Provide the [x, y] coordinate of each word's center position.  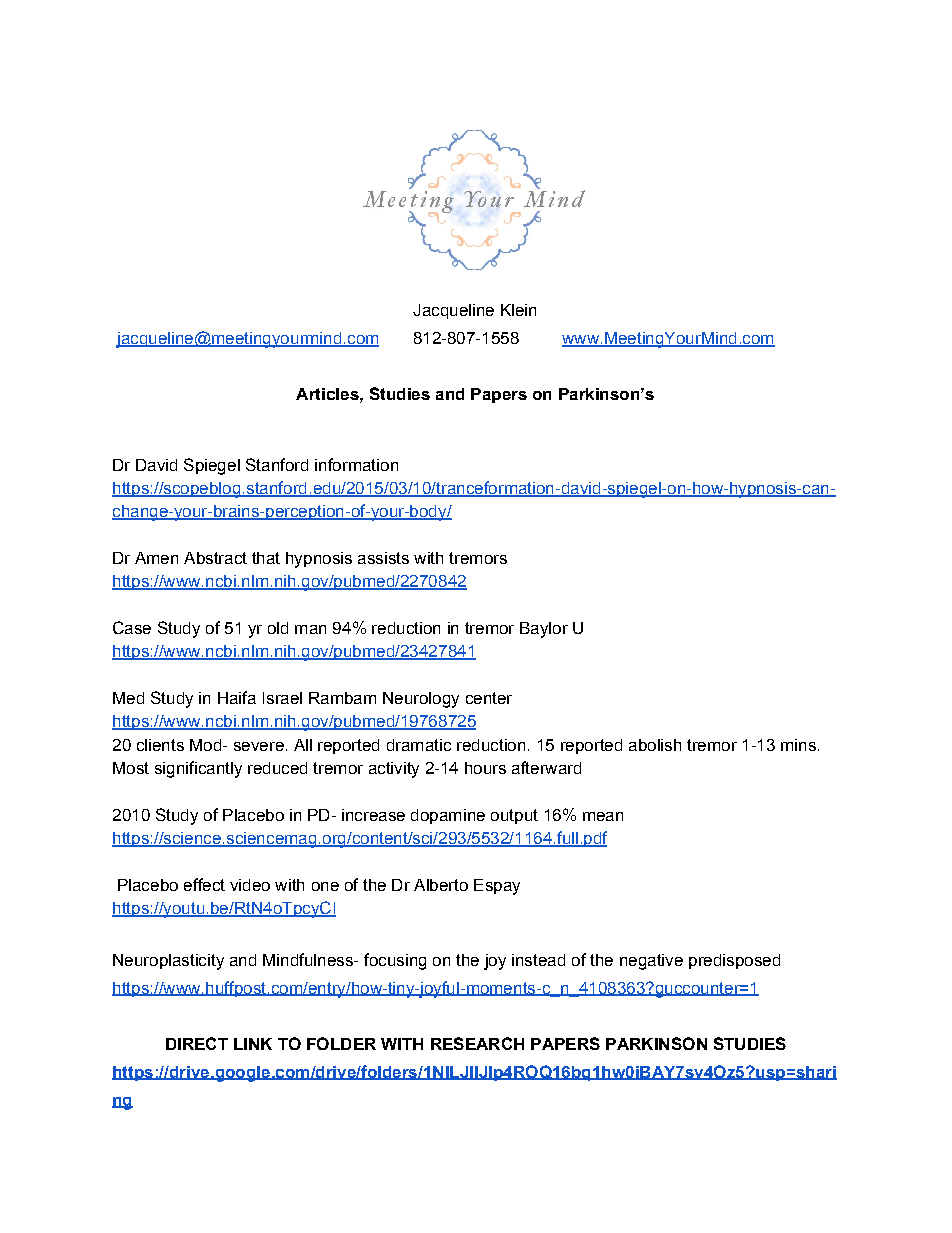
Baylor [544, 630]
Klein [518, 310]
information [356, 464]
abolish [655, 745]
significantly [198, 769]
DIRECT [197, 1043]
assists [383, 558]
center [489, 698]
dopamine [448, 816]
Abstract [215, 558]
